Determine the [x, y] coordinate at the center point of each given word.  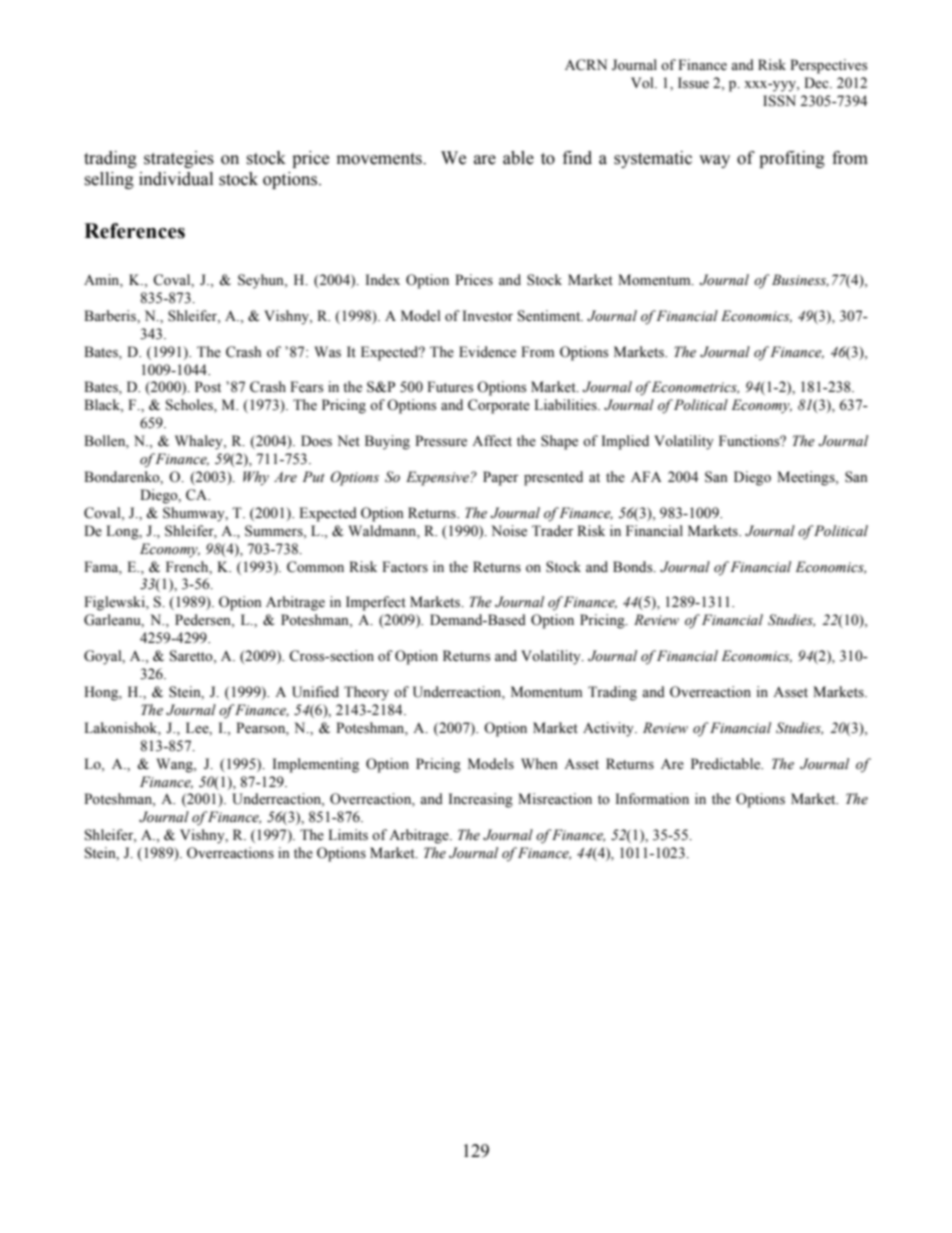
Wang [175, 765]
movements [380, 159]
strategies [179, 159]
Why [256, 478]
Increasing [480, 800]
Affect [492, 441]
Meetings [807, 478]
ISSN [779, 101]
